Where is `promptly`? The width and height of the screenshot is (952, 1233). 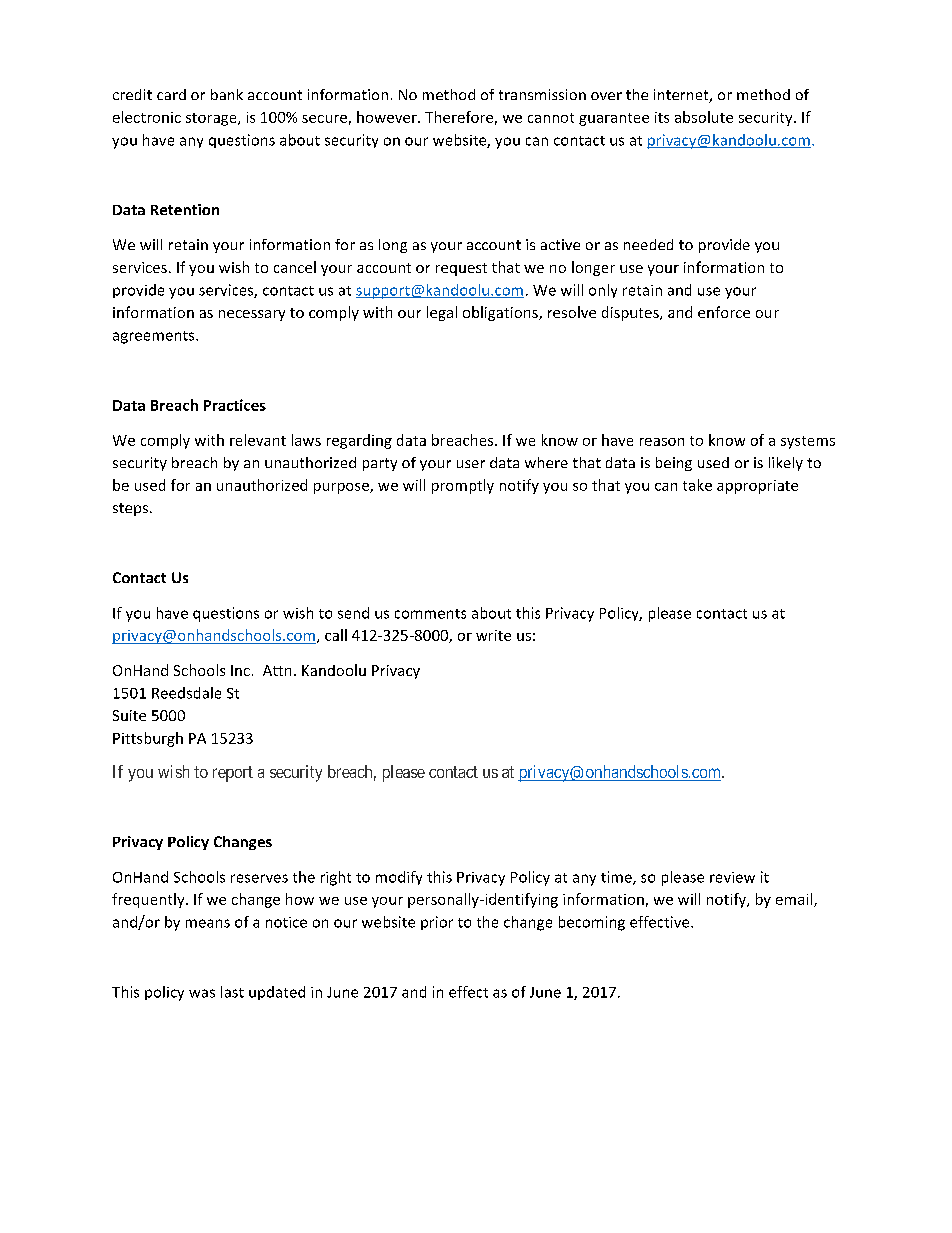 promptly is located at coordinates (463, 486).
